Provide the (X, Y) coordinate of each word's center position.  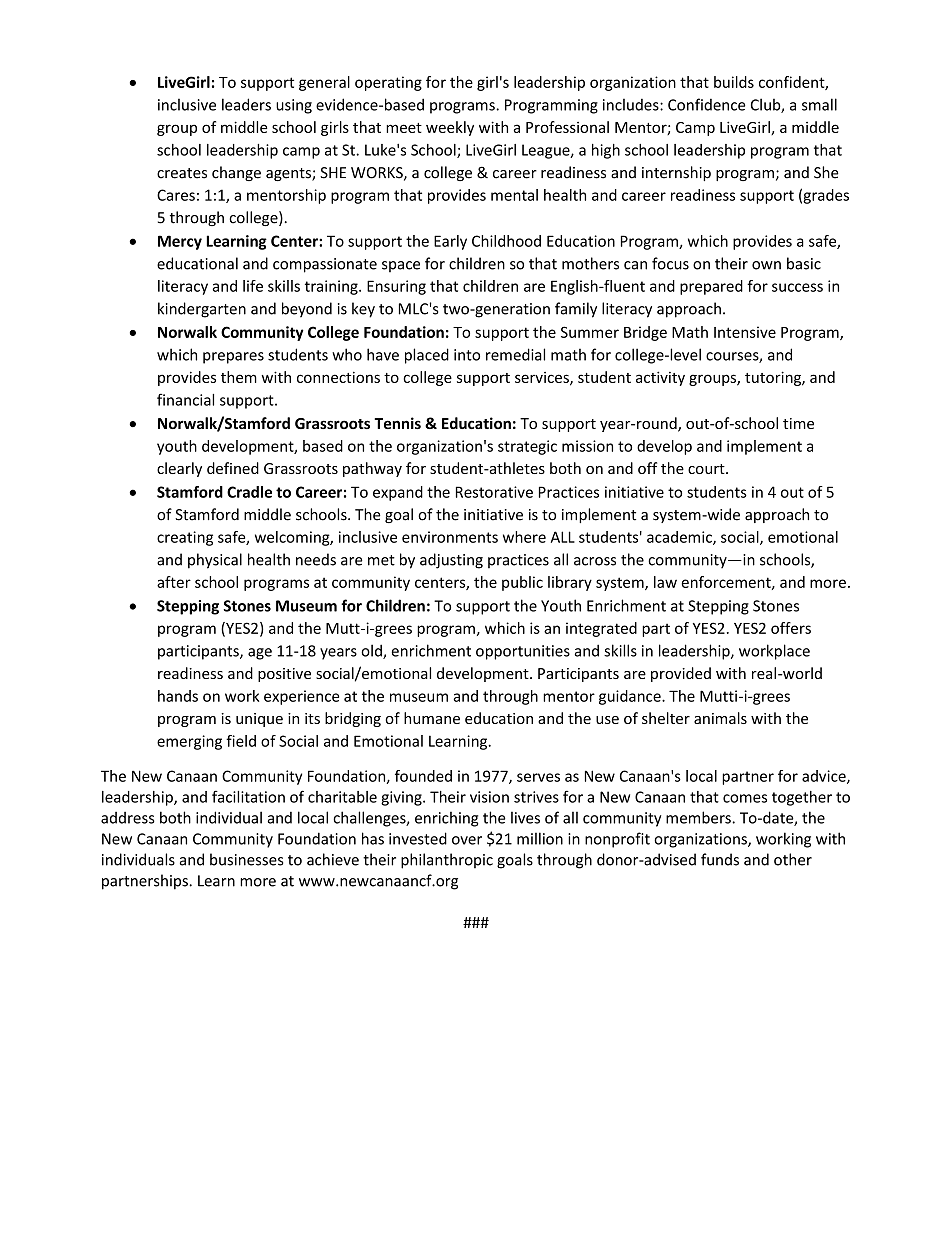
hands (178, 696)
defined (233, 468)
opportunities (523, 652)
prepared (711, 287)
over (467, 840)
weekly (450, 128)
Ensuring (396, 287)
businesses (247, 859)
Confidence (707, 104)
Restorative (494, 492)
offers (791, 628)
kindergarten (202, 310)
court (707, 469)
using (294, 106)
